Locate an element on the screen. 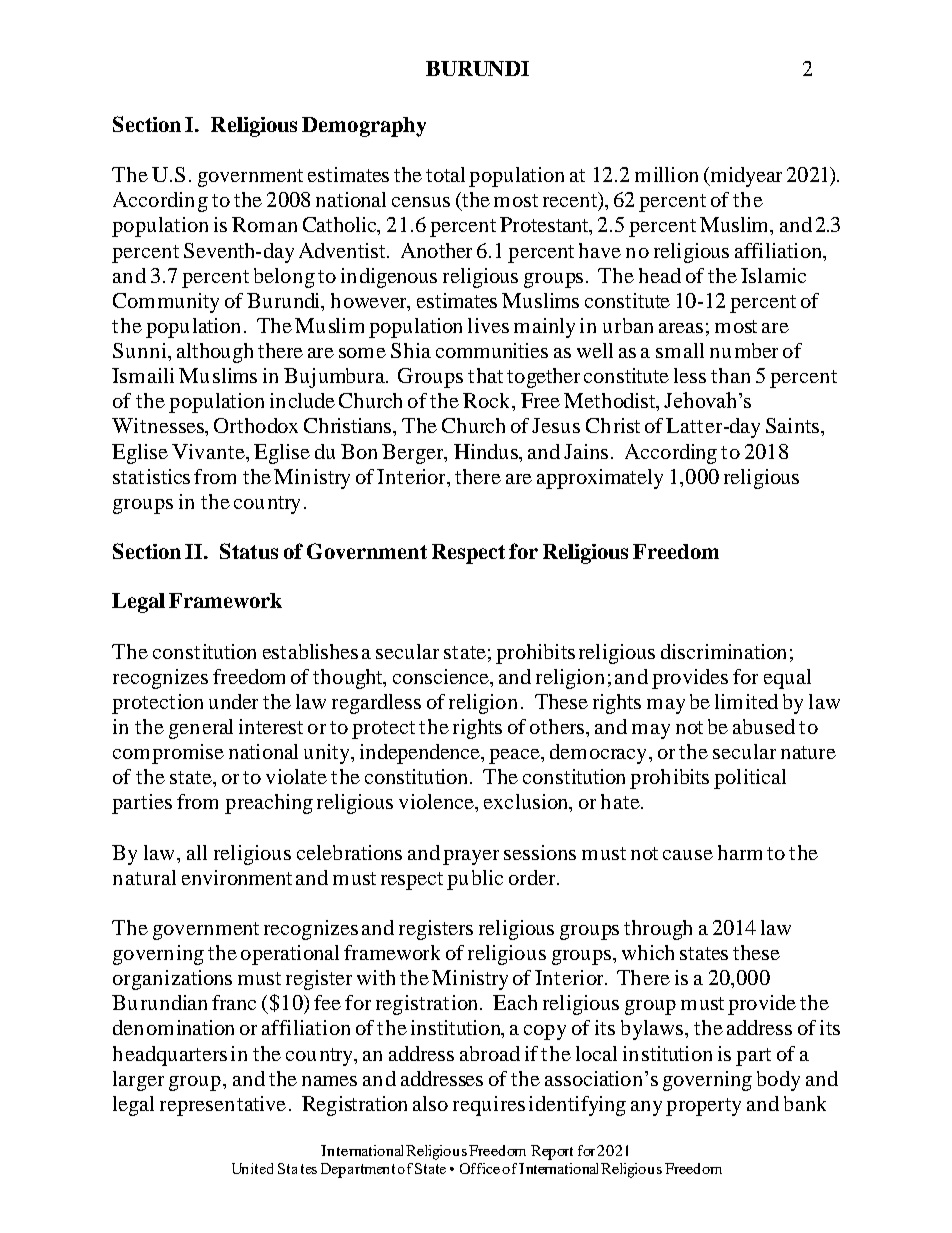 Image resolution: width=952 pixels, height=1233 pixels. representative is located at coordinates (223, 1106).
